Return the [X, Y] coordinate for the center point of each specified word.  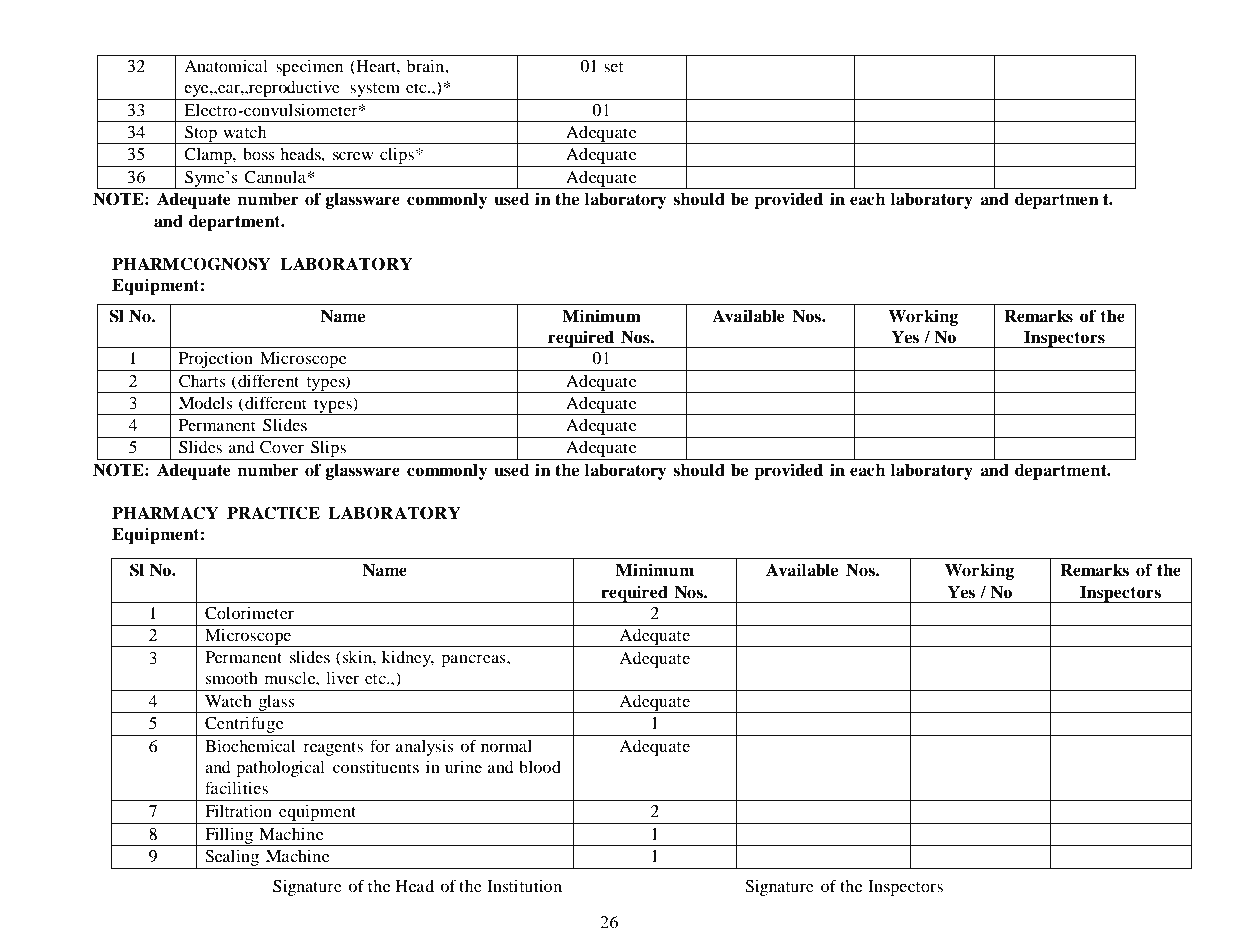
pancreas [474, 660]
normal [506, 746]
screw [353, 155]
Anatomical [226, 66]
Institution [524, 886]
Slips [329, 450]
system [375, 91]
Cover [282, 447]
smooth [231, 678]
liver [342, 678]
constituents [376, 767]
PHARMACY [165, 513]
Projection [216, 361]
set [613, 67]
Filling [229, 837]
